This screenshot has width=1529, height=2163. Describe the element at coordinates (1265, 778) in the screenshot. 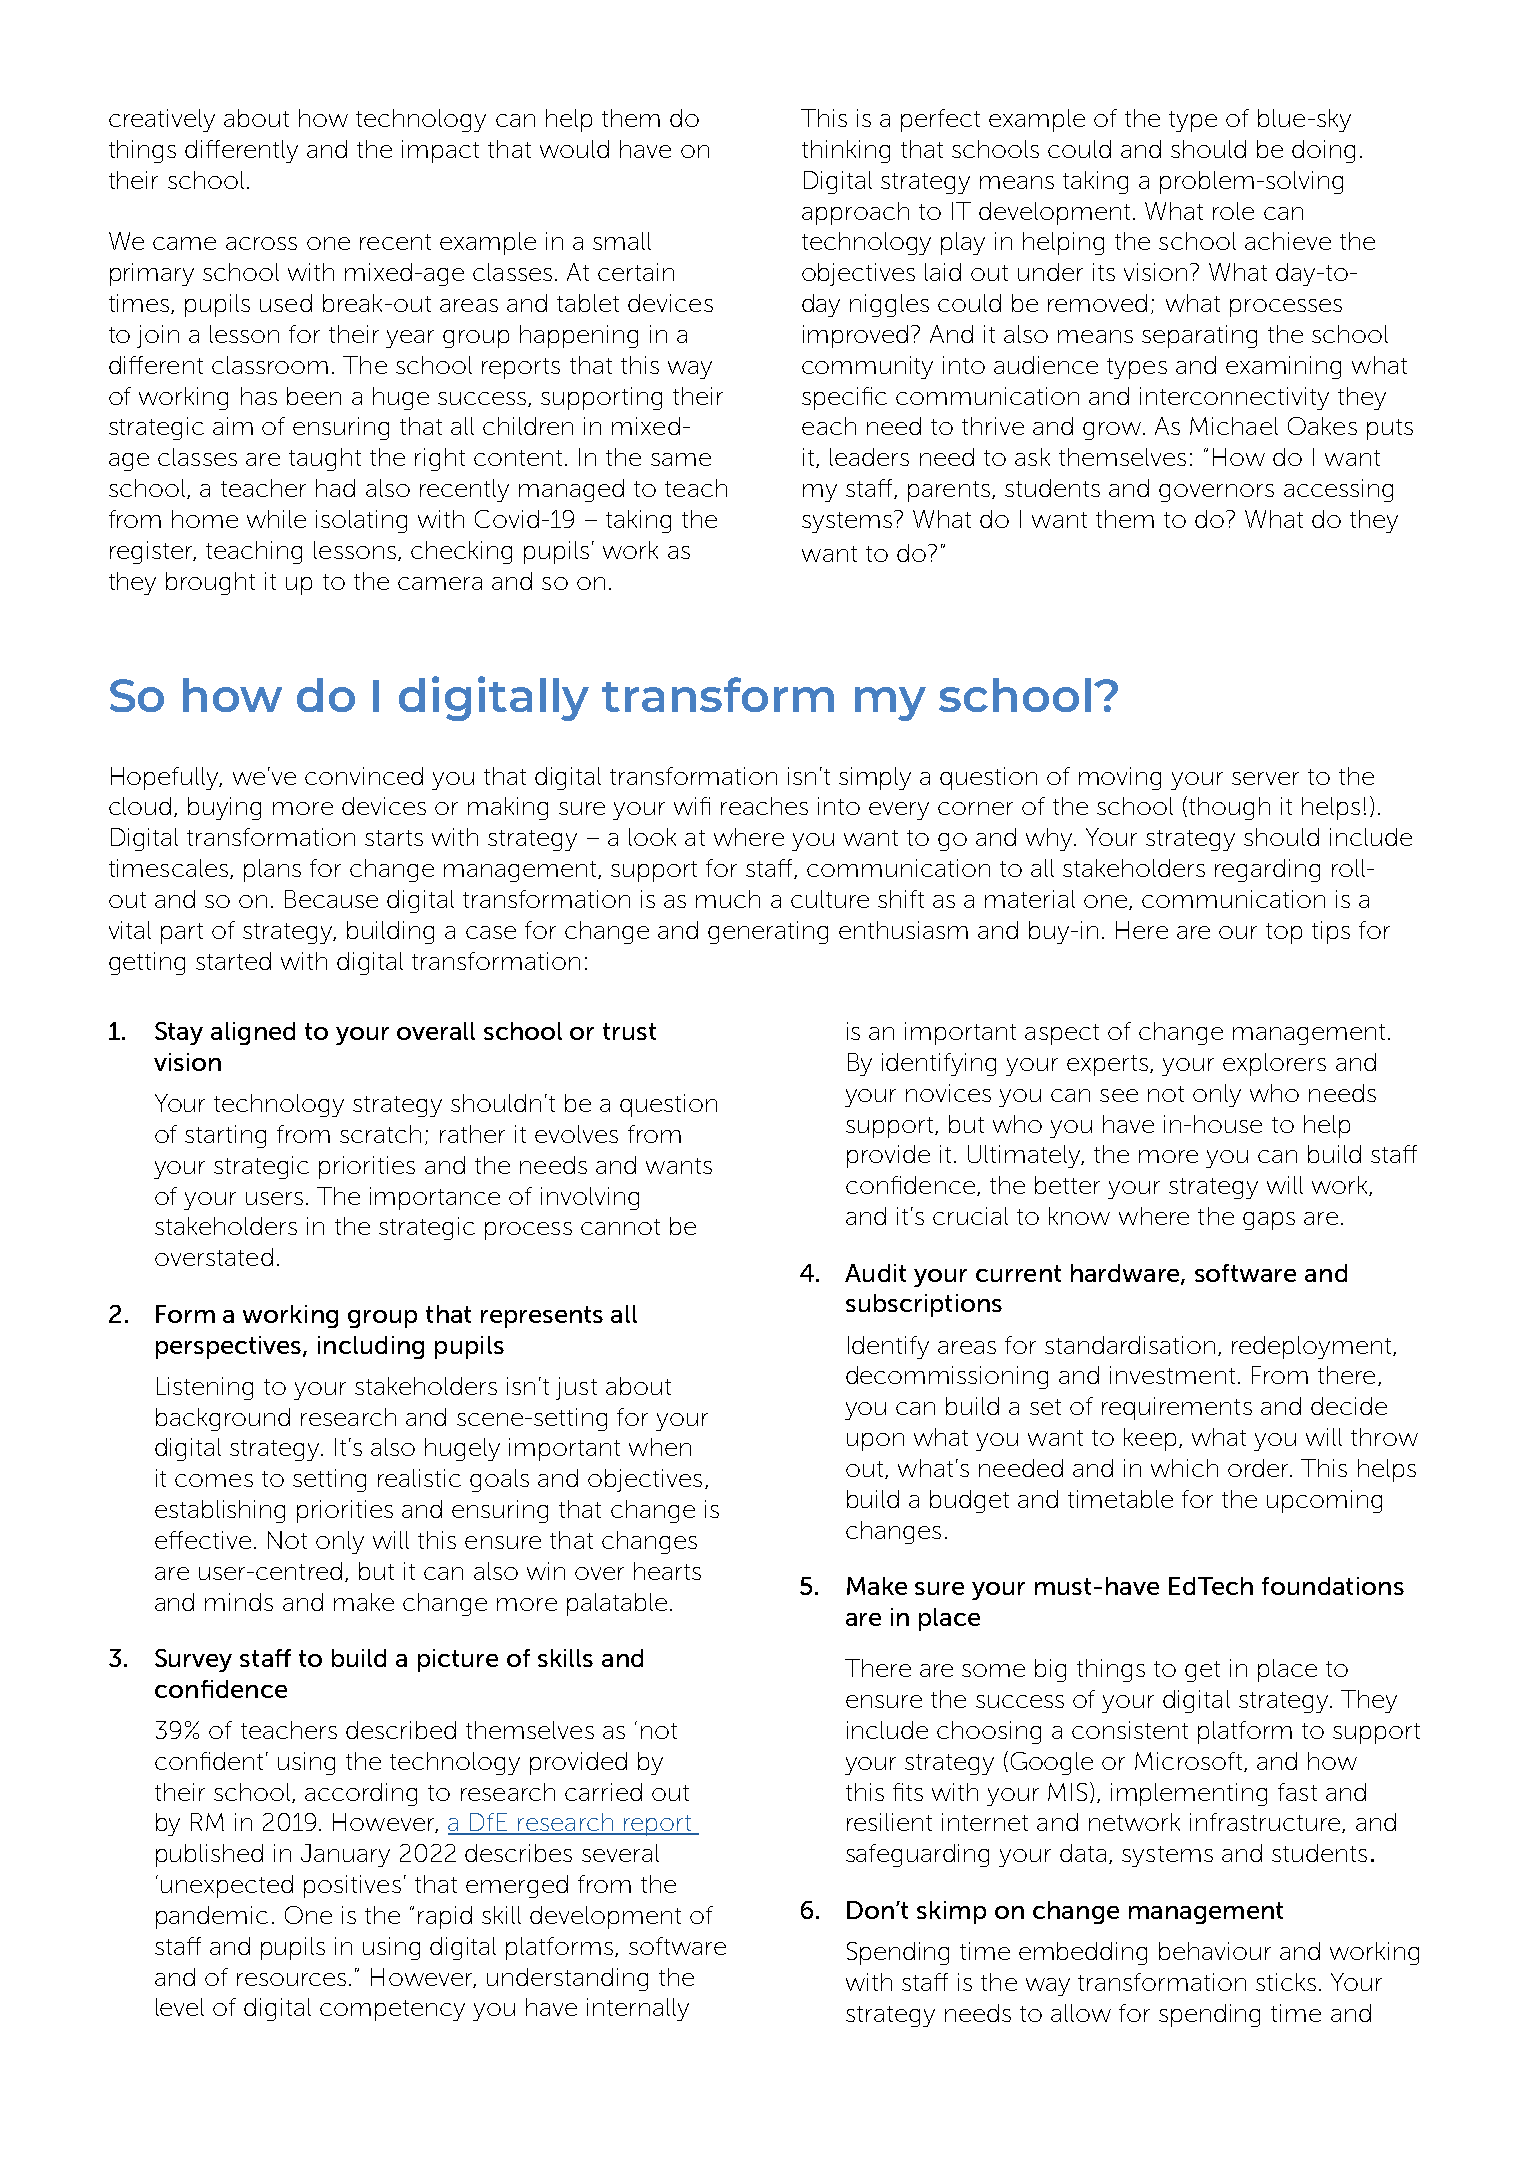

I see `server` at that location.
